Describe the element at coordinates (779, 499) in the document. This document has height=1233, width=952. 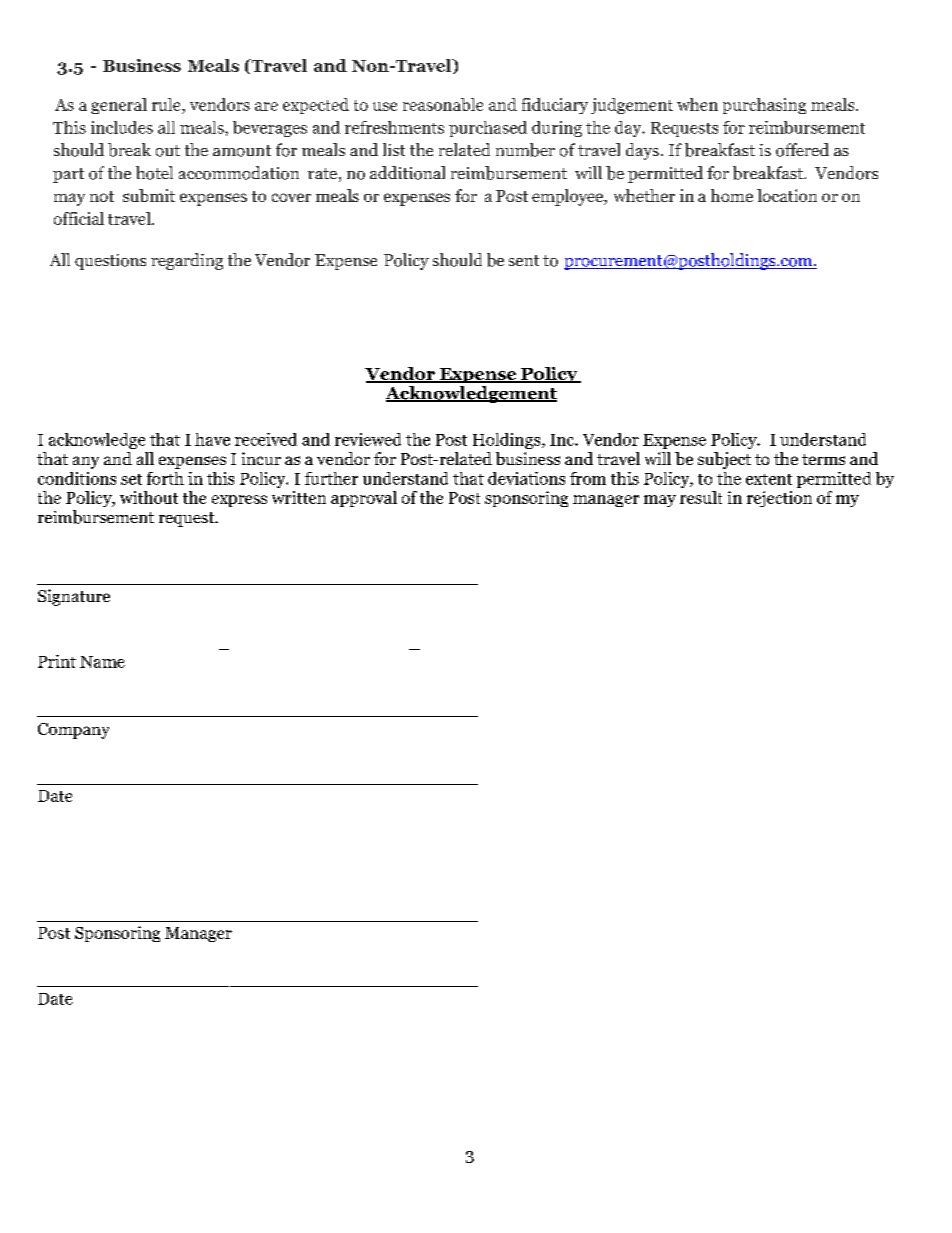
I see `rejection` at that location.
